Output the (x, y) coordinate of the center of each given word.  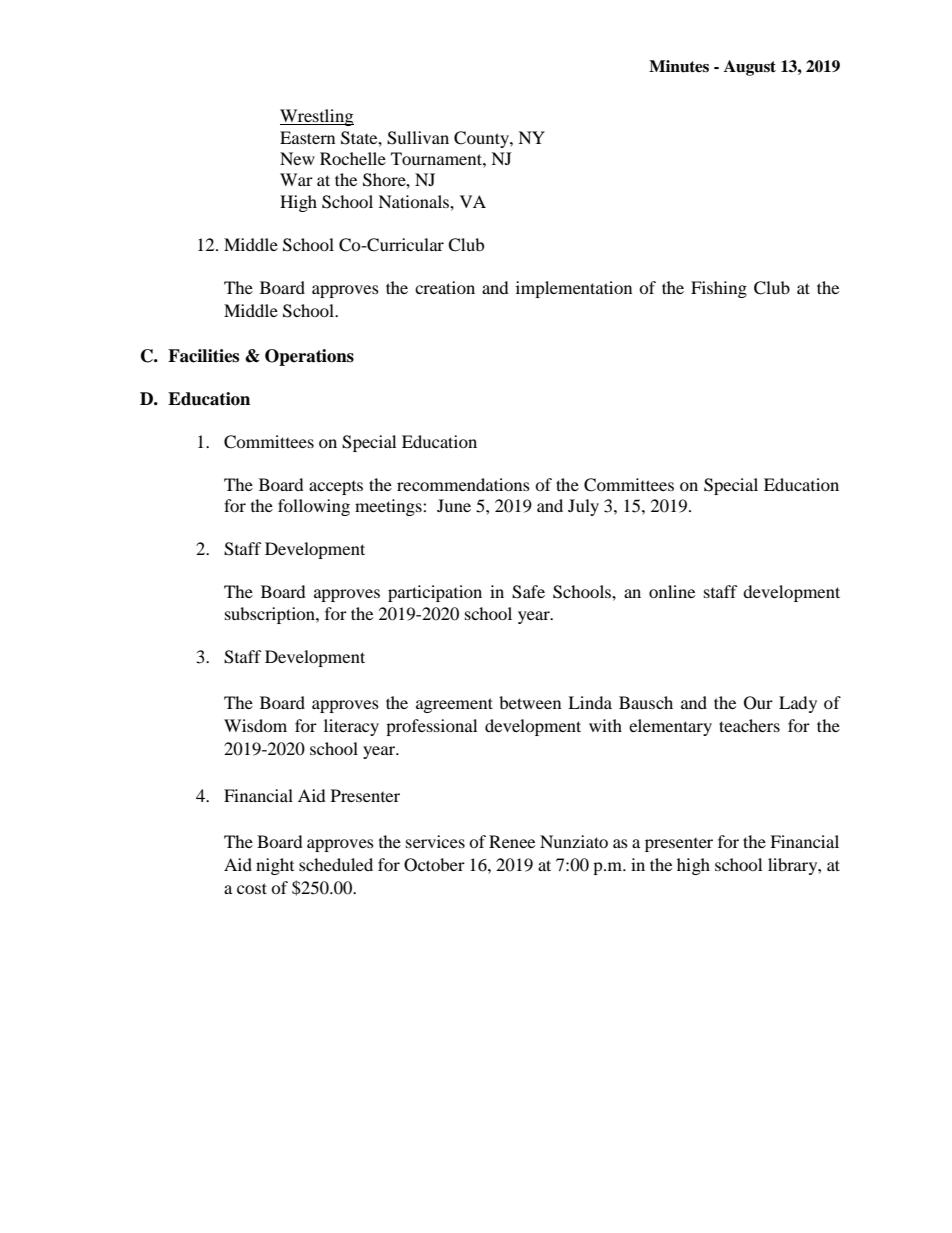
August (750, 68)
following (314, 507)
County (482, 139)
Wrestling (317, 117)
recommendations (463, 484)
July (583, 507)
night (275, 866)
